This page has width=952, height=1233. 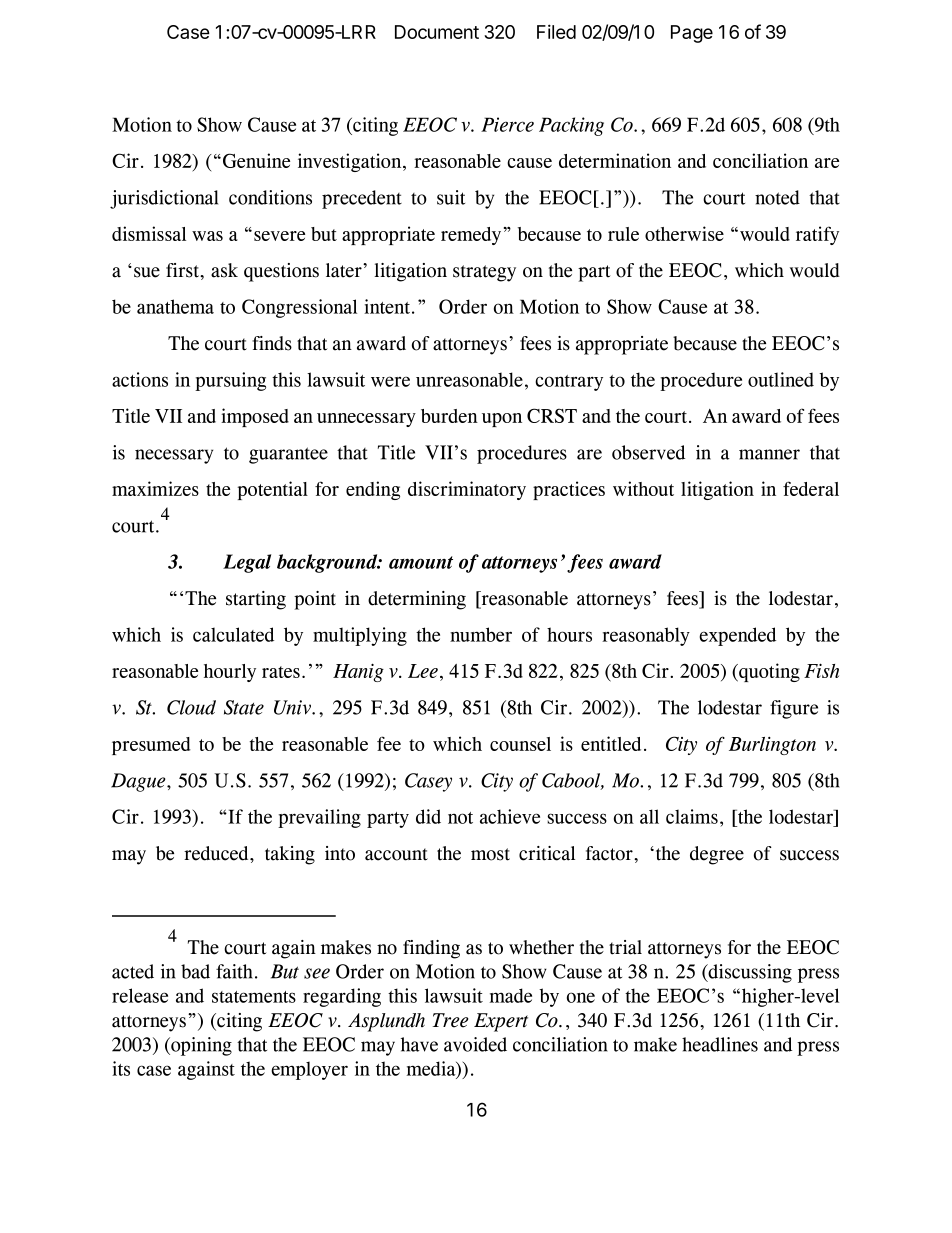 I want to click on Document, so click(x=437, y=32).
